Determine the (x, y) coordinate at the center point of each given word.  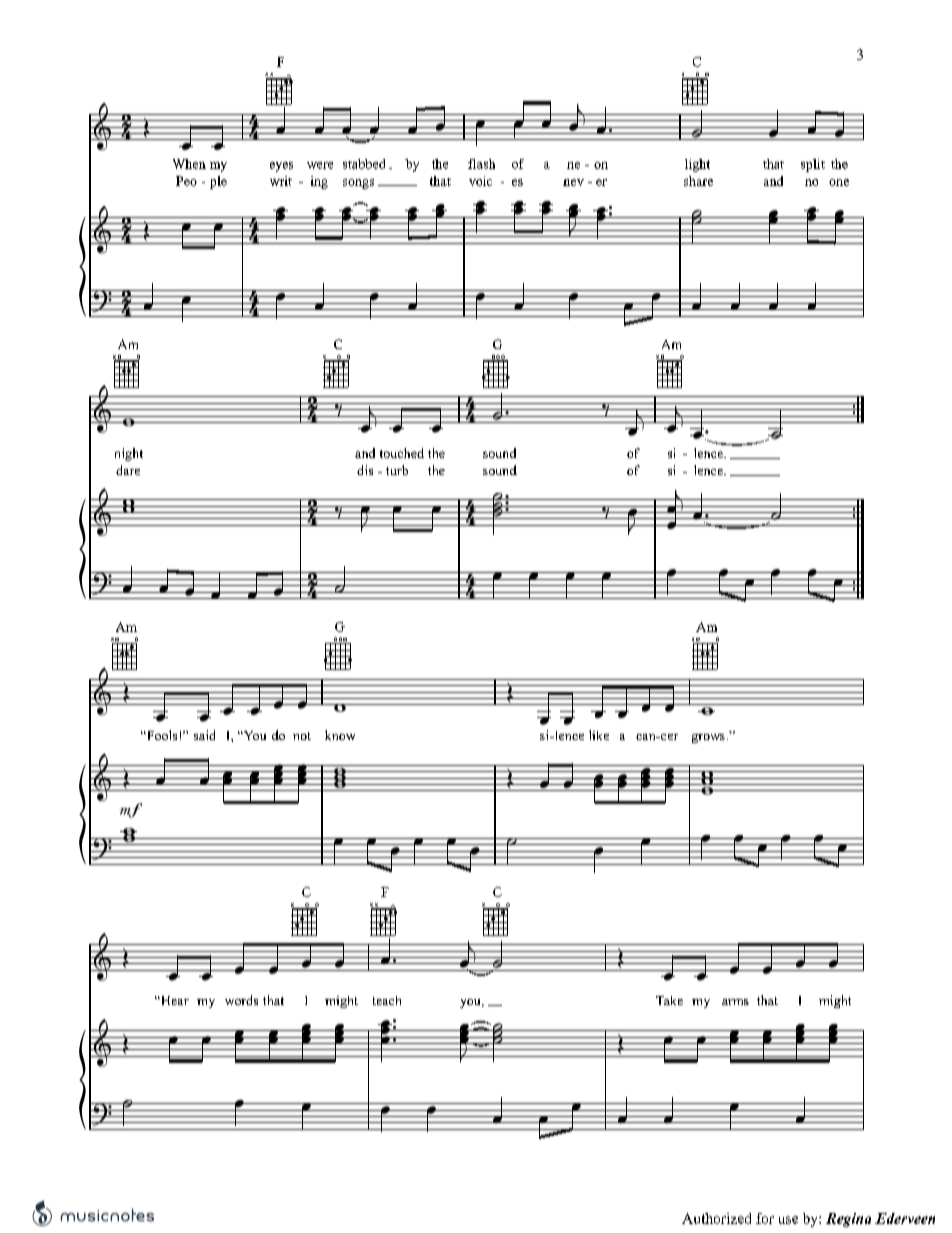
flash (481, 164)
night (129, 454)
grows (708, 738)
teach (387, 1000)
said (204, 735)
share (698, 181)
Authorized (716, 1218)
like (599, 735)
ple (218, 182)
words (241, 1000)
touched (402, 453)
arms (735, 1002)
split (813, 165)
